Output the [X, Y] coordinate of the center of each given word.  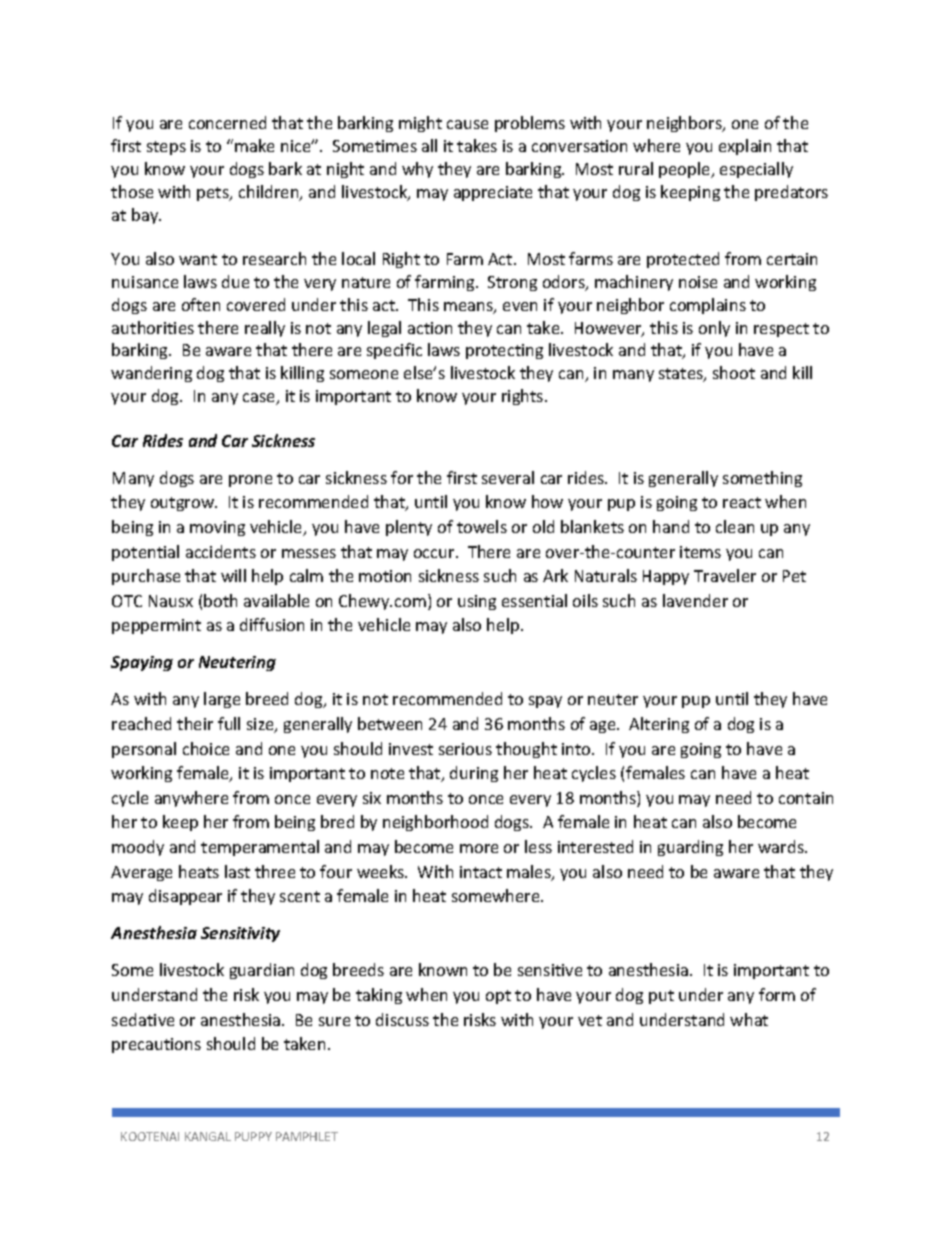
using [477, 602]
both [220, 600]
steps [166, 148]
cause [467, 124]
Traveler [725, 575]
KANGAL [208, 1136]
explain [745, 147]
